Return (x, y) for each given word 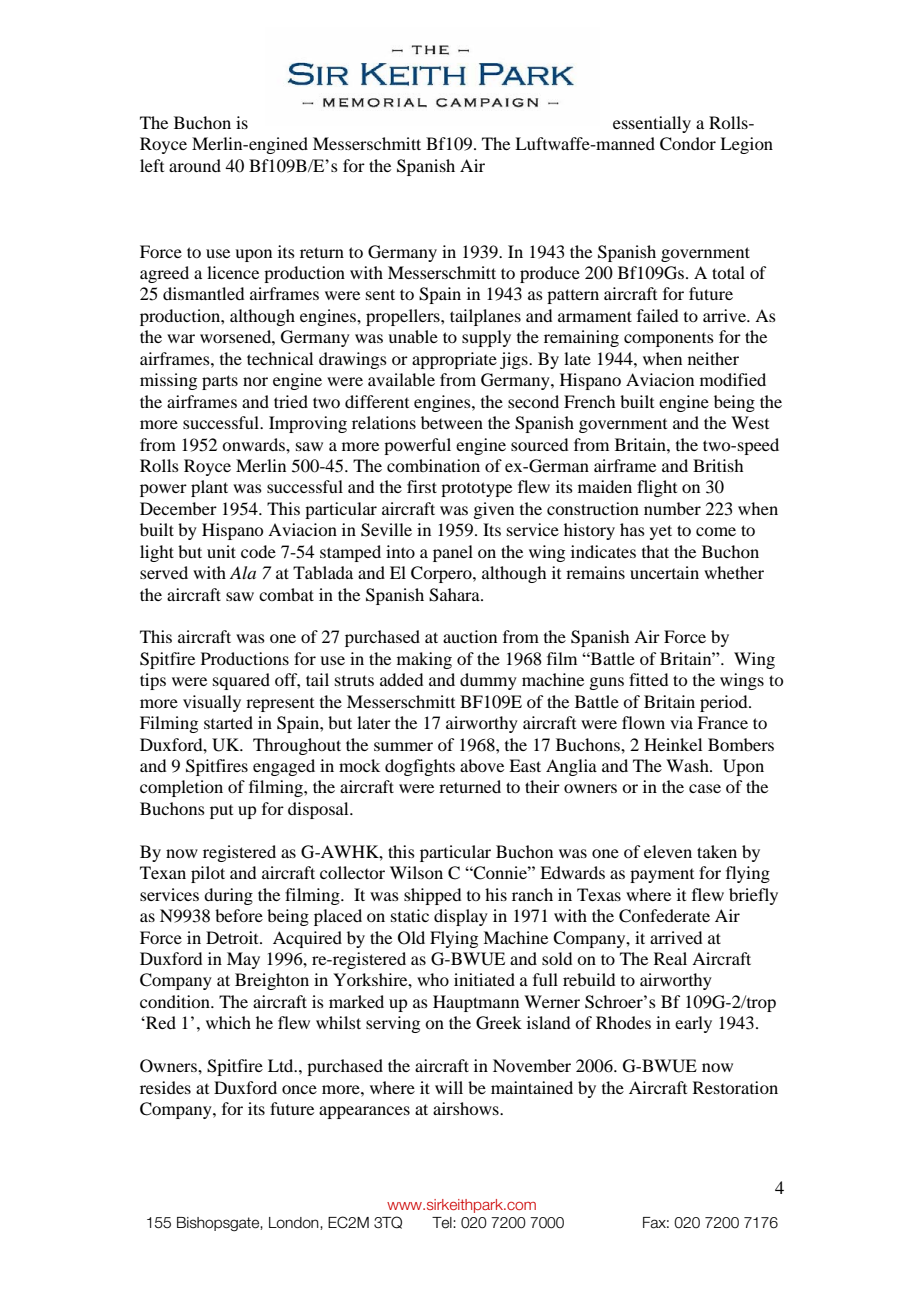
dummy (488, 681)
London (295, 1223)
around (195, 165)
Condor (688, 144)
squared (241, 681)
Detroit (233, 937)
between (452, 422)
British (718, 465)
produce (550, 274)
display (461, 917)
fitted (648, 679)
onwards (254, 444)
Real (670, 958)
